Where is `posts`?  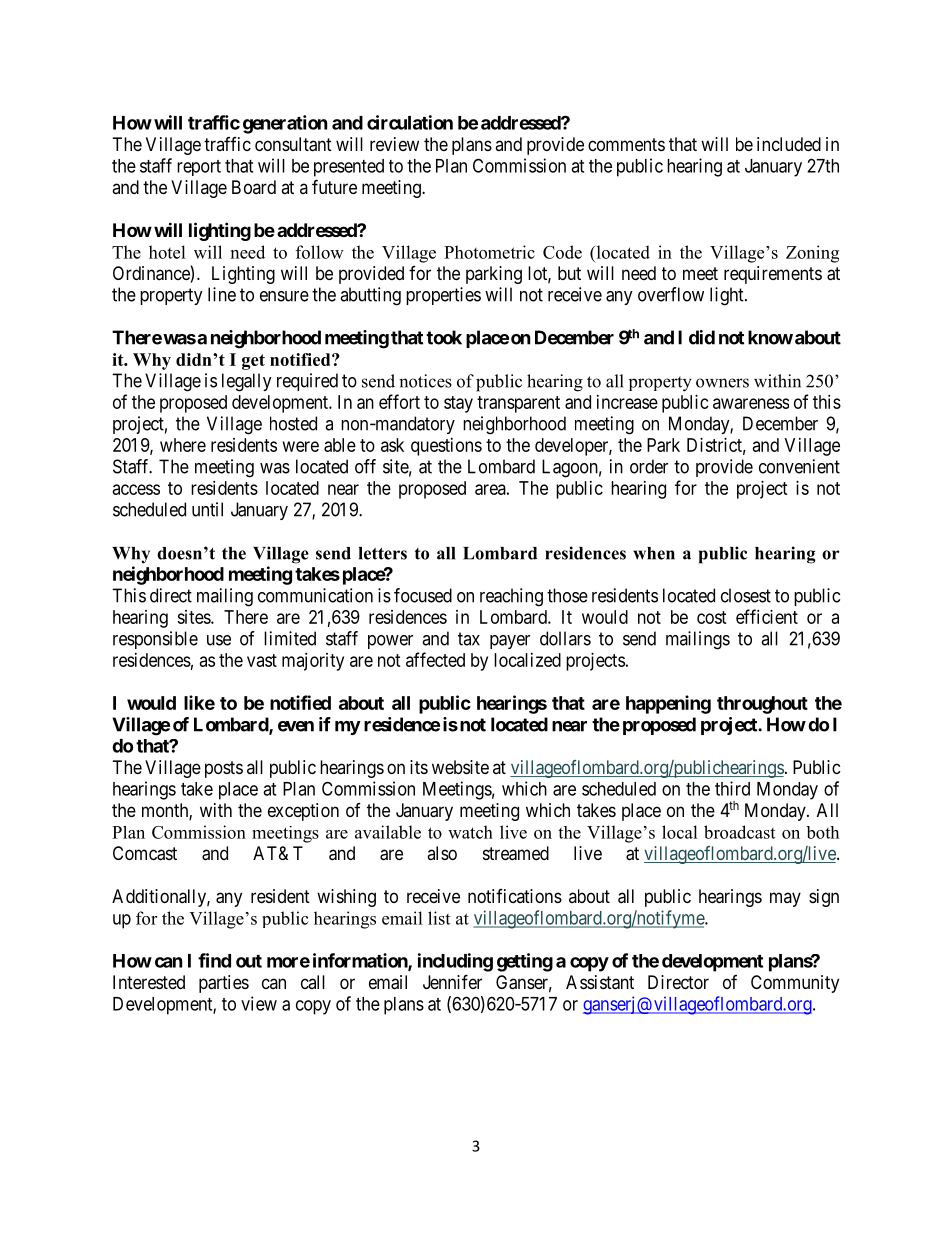
posts is located at coordinates (224, 769).
